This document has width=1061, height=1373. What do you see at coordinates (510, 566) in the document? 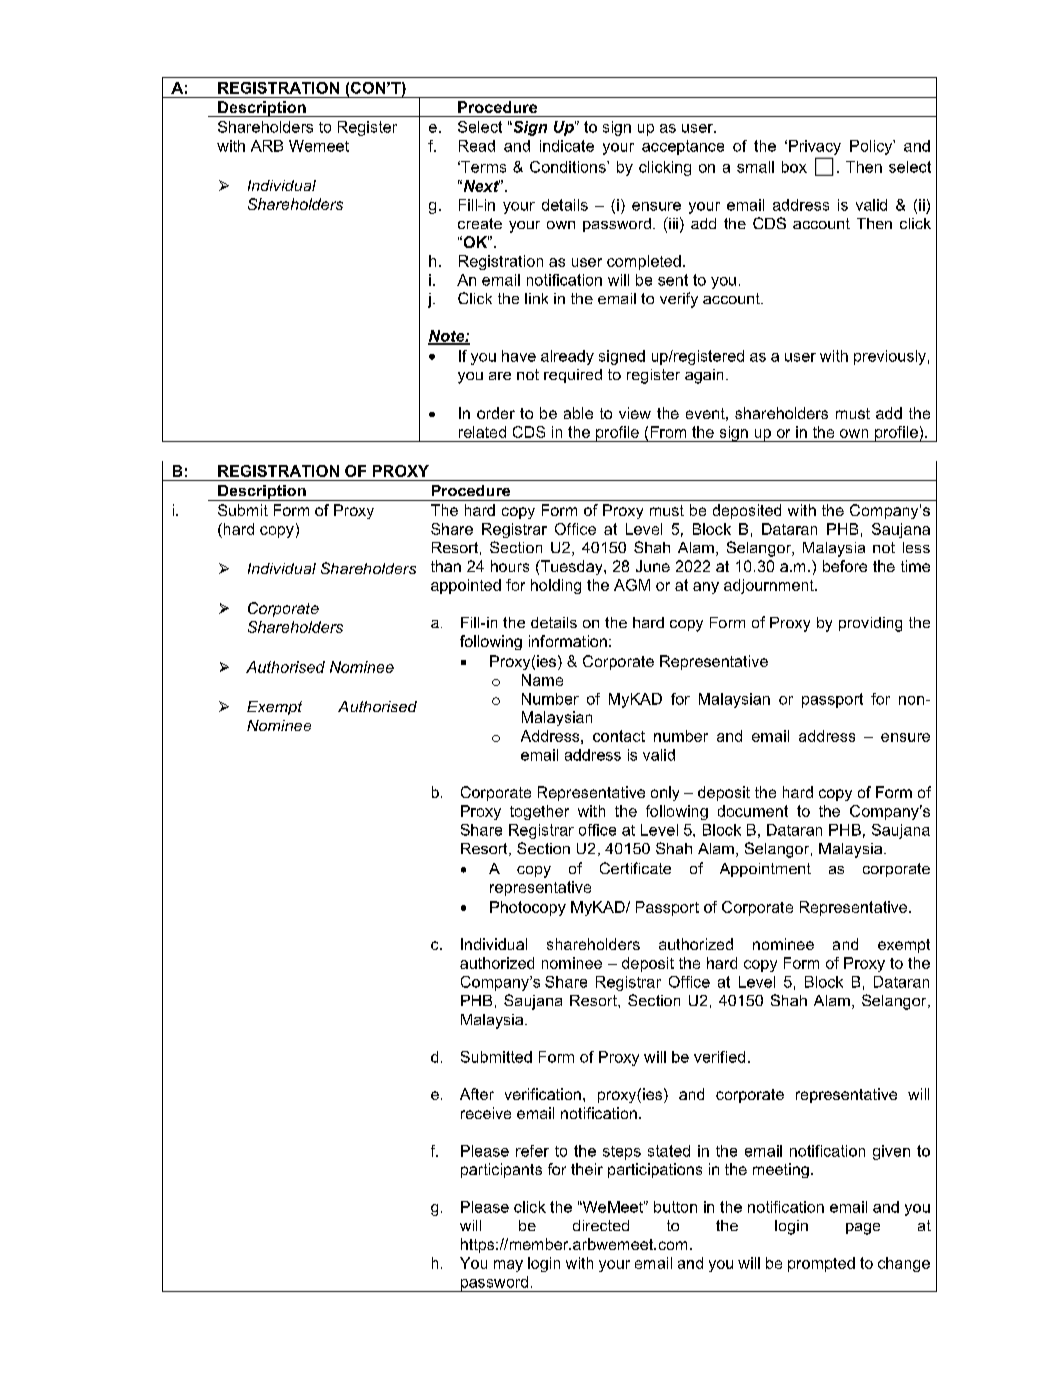
I see `hours` at bounding box center [510, 566].
